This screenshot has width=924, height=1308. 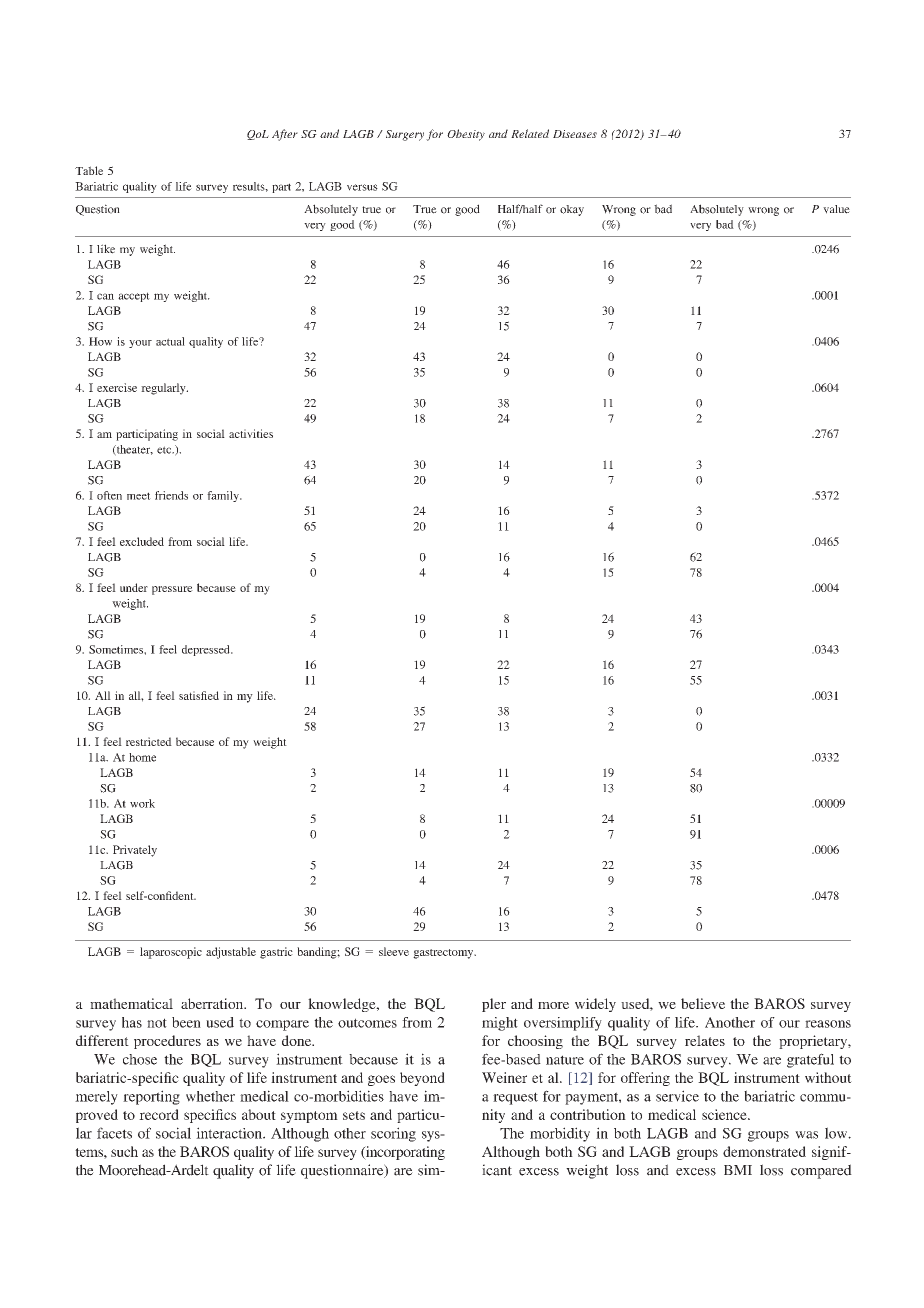 I want to click on scoring, so click(x=393, y=1134).
